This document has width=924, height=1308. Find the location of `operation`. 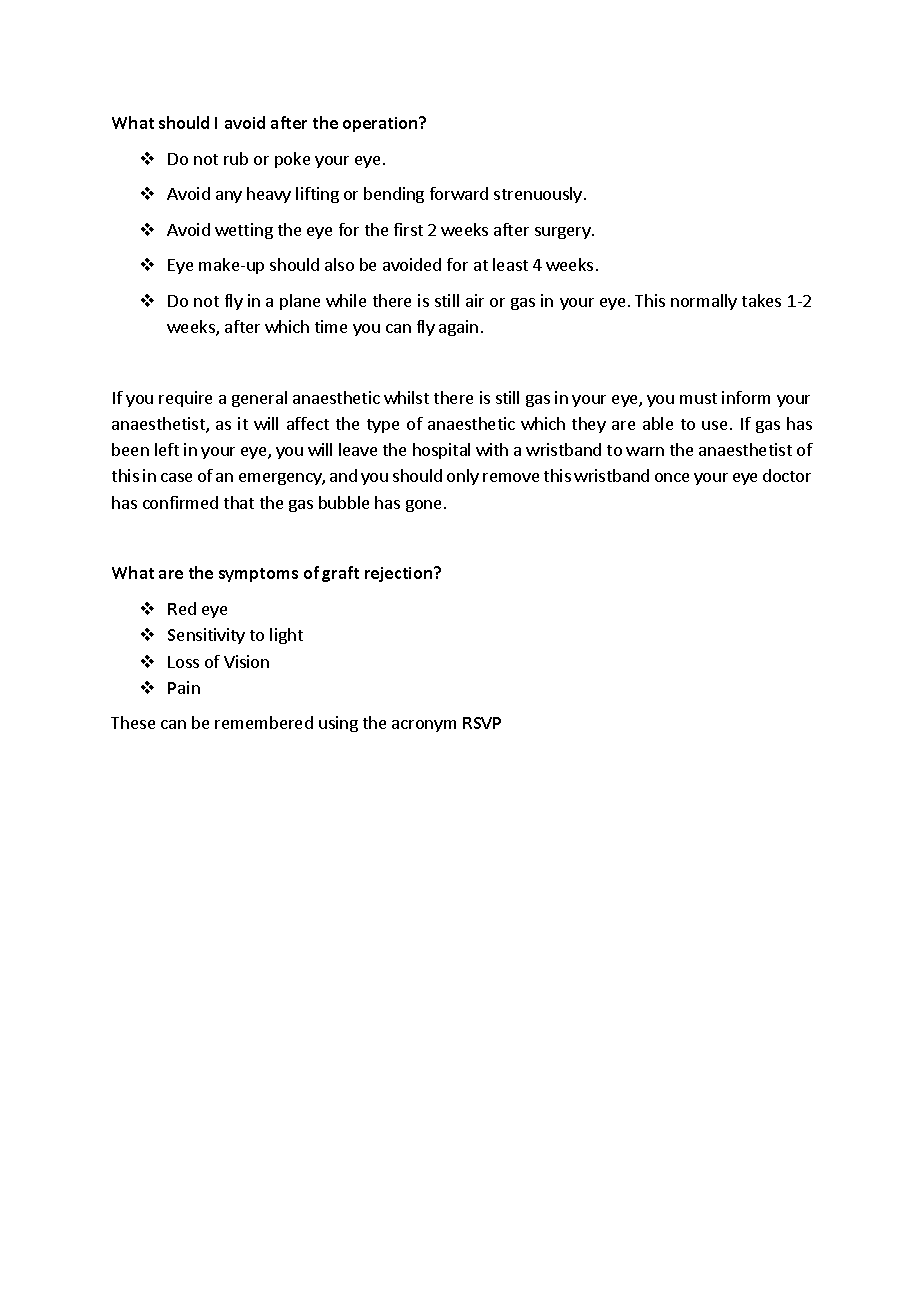

operation is located at coordinates (381, 124).
